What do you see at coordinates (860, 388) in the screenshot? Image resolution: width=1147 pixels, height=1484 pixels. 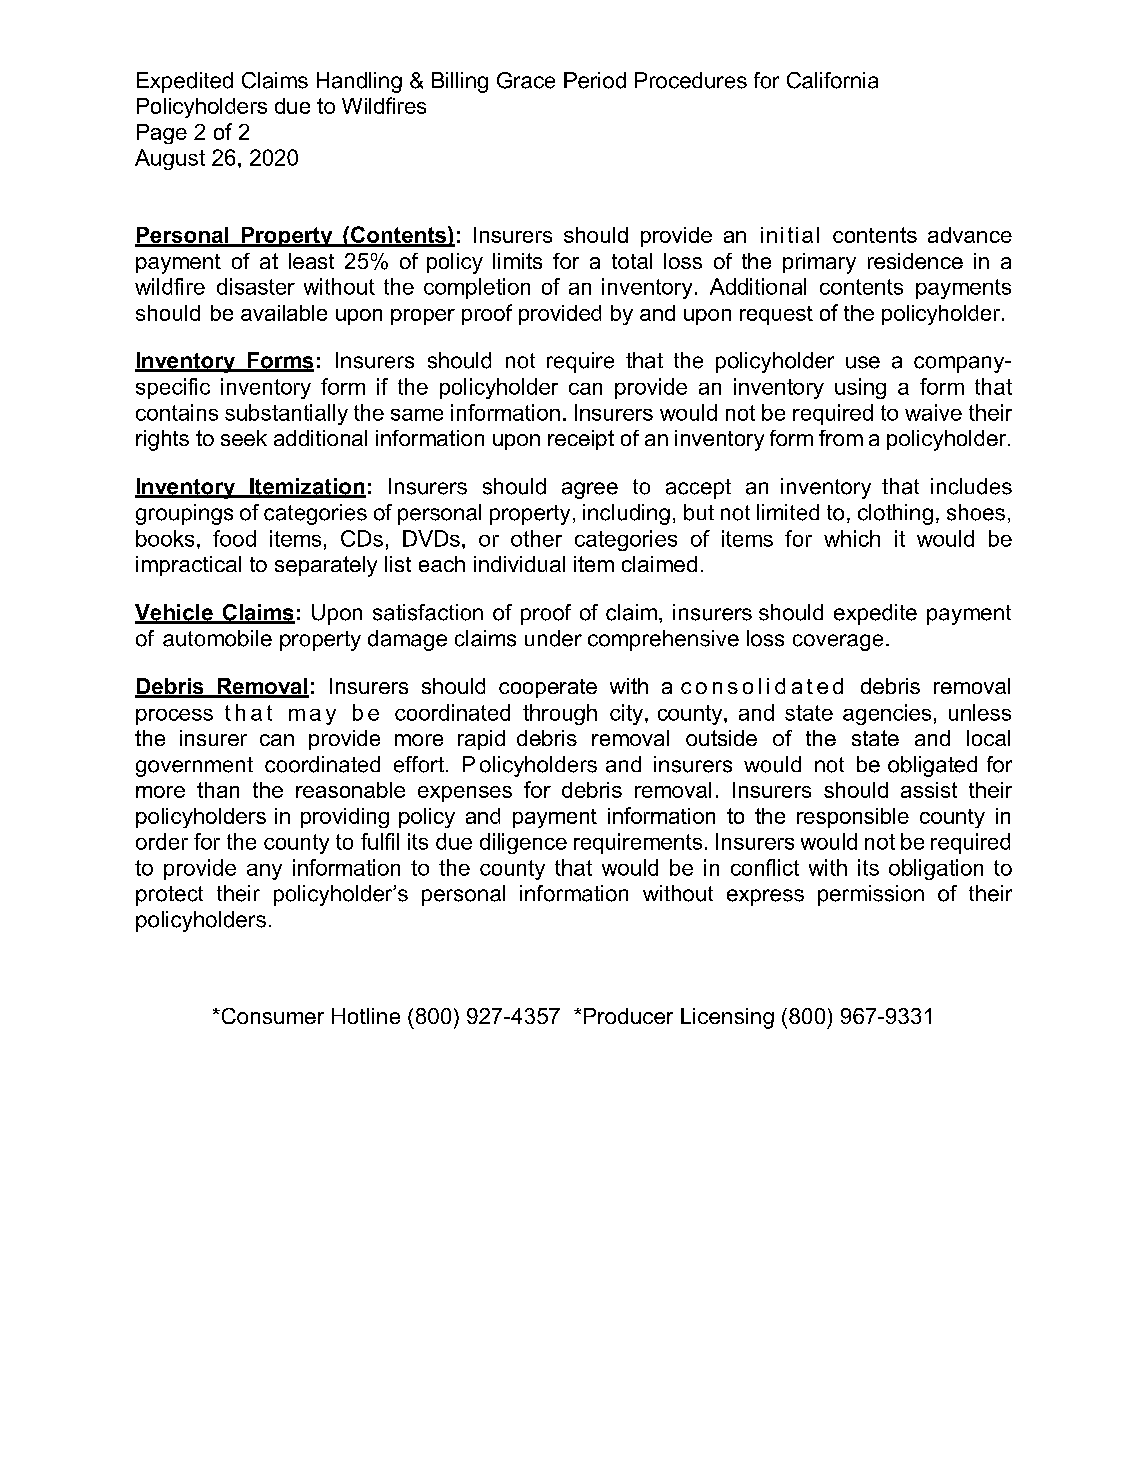 I see `using` at bounding box center [860, 388].
